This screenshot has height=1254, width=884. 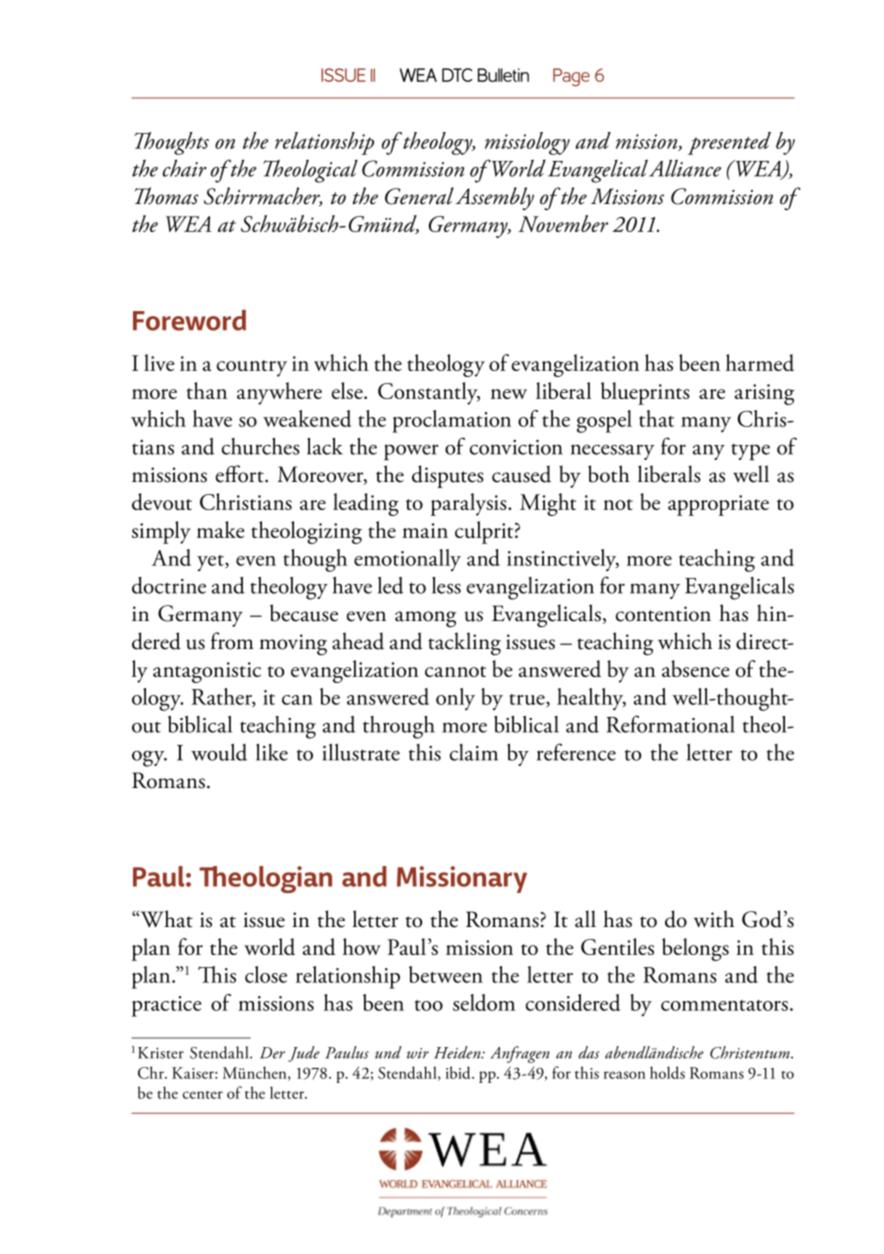 I want to click on chair, so click(x=185, y=168).
